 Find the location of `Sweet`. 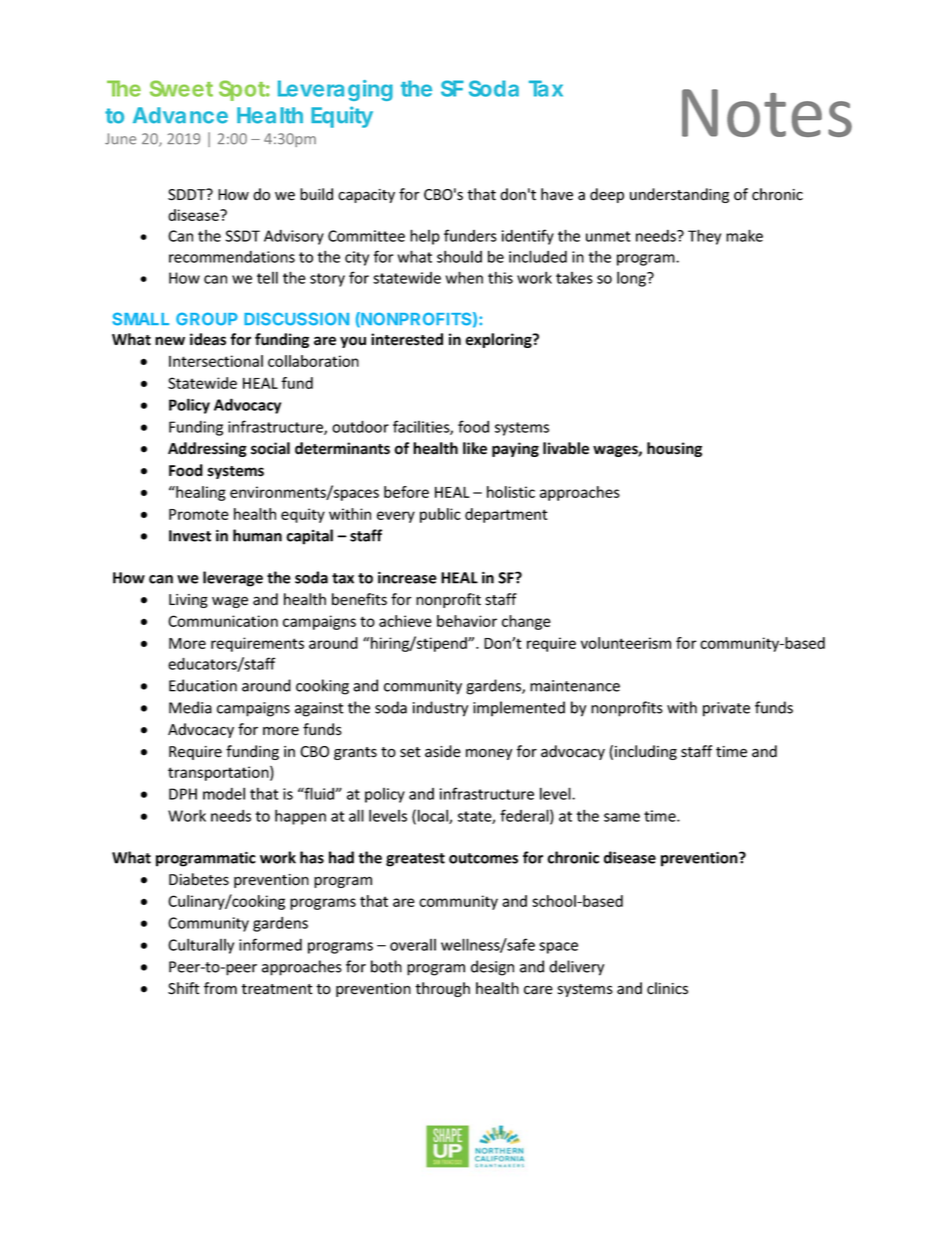

Sweet is located at coordinates (181, 88).
